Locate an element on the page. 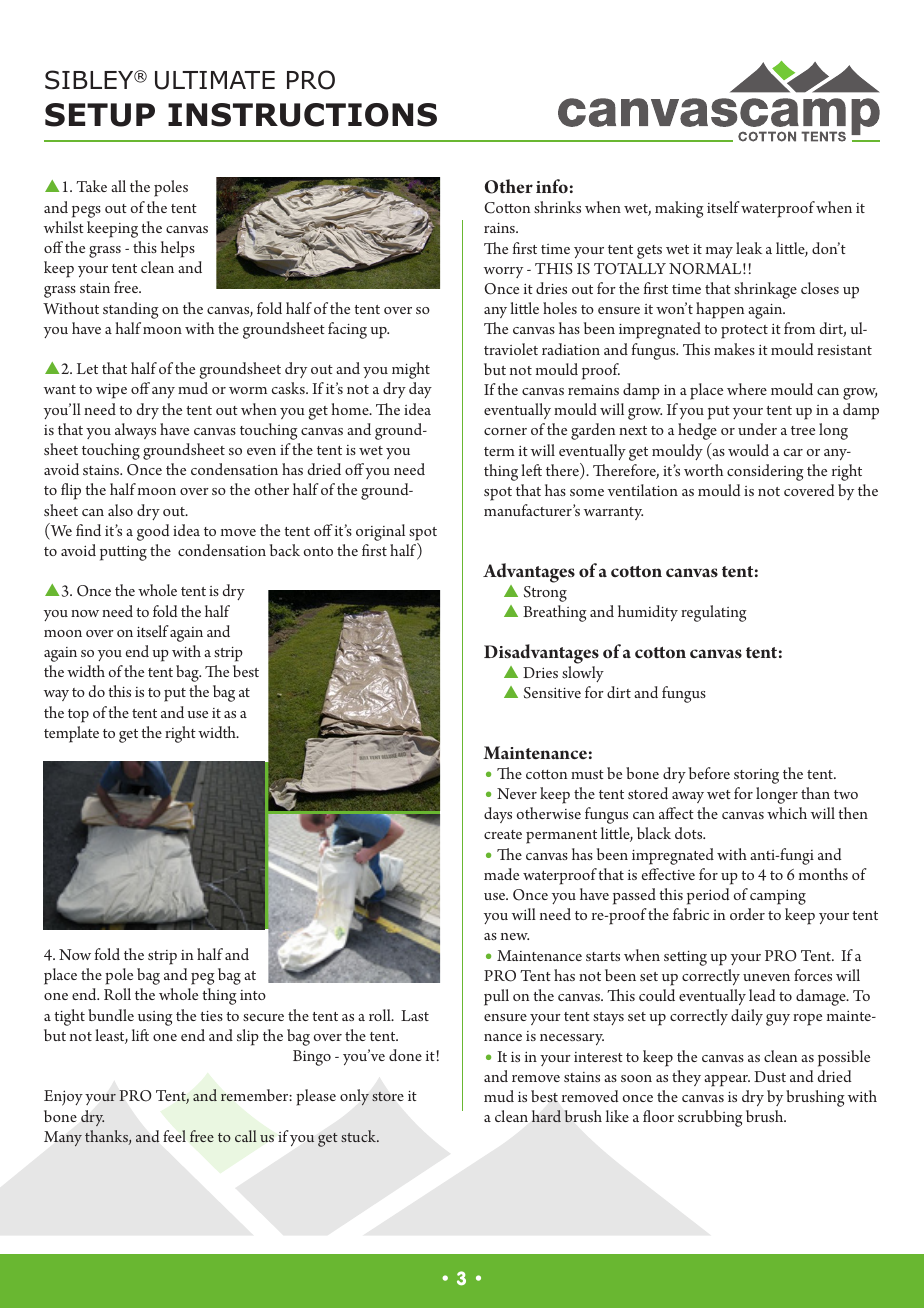 The image size is (924, 1308). hard is located at coordinates (546, 1116).
